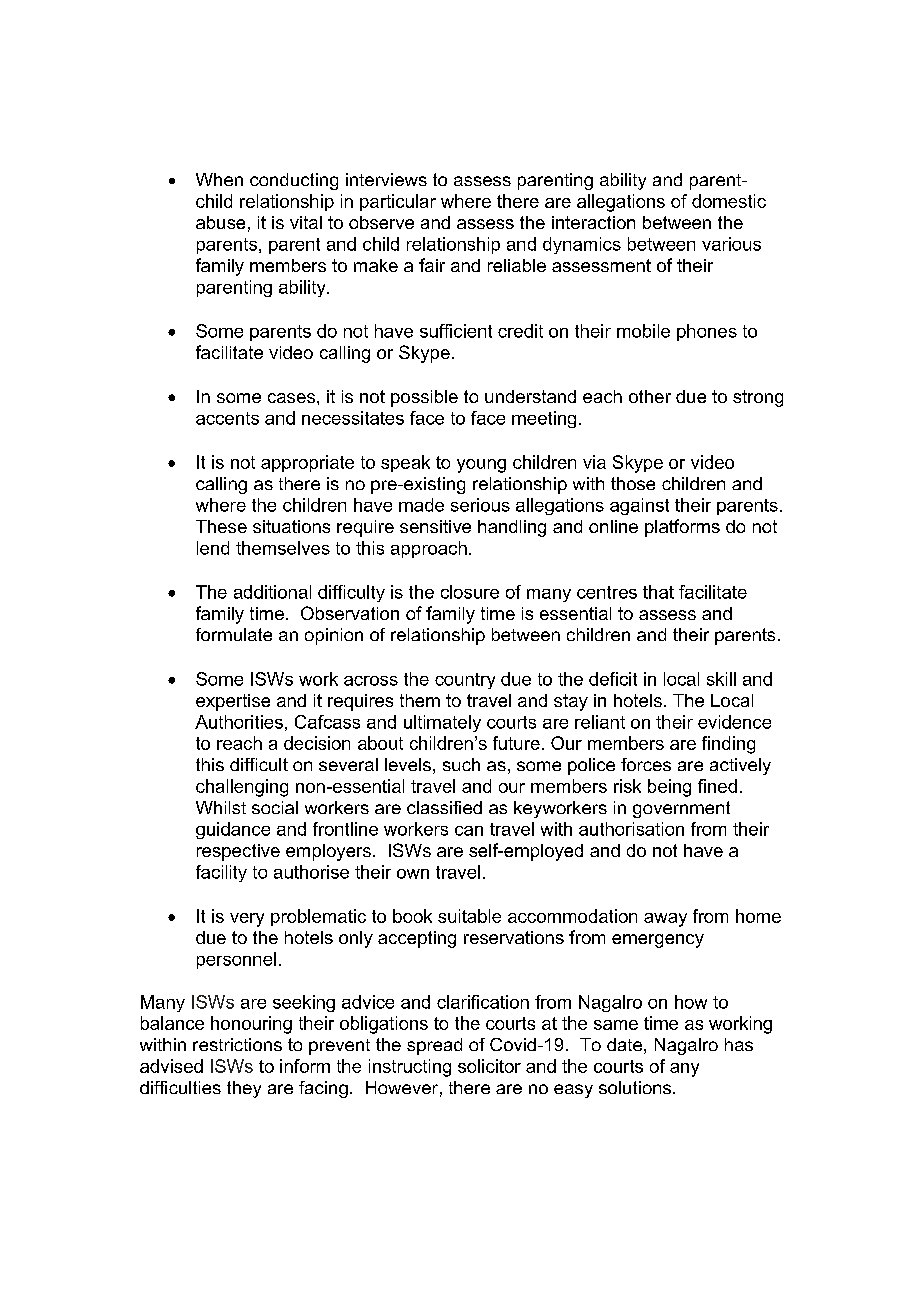 The height and width of the document is (1308, 924). What do you see at coordinates (237, 1044) in the document?
I see `restrictions` at bounding box center [237, 1044].
